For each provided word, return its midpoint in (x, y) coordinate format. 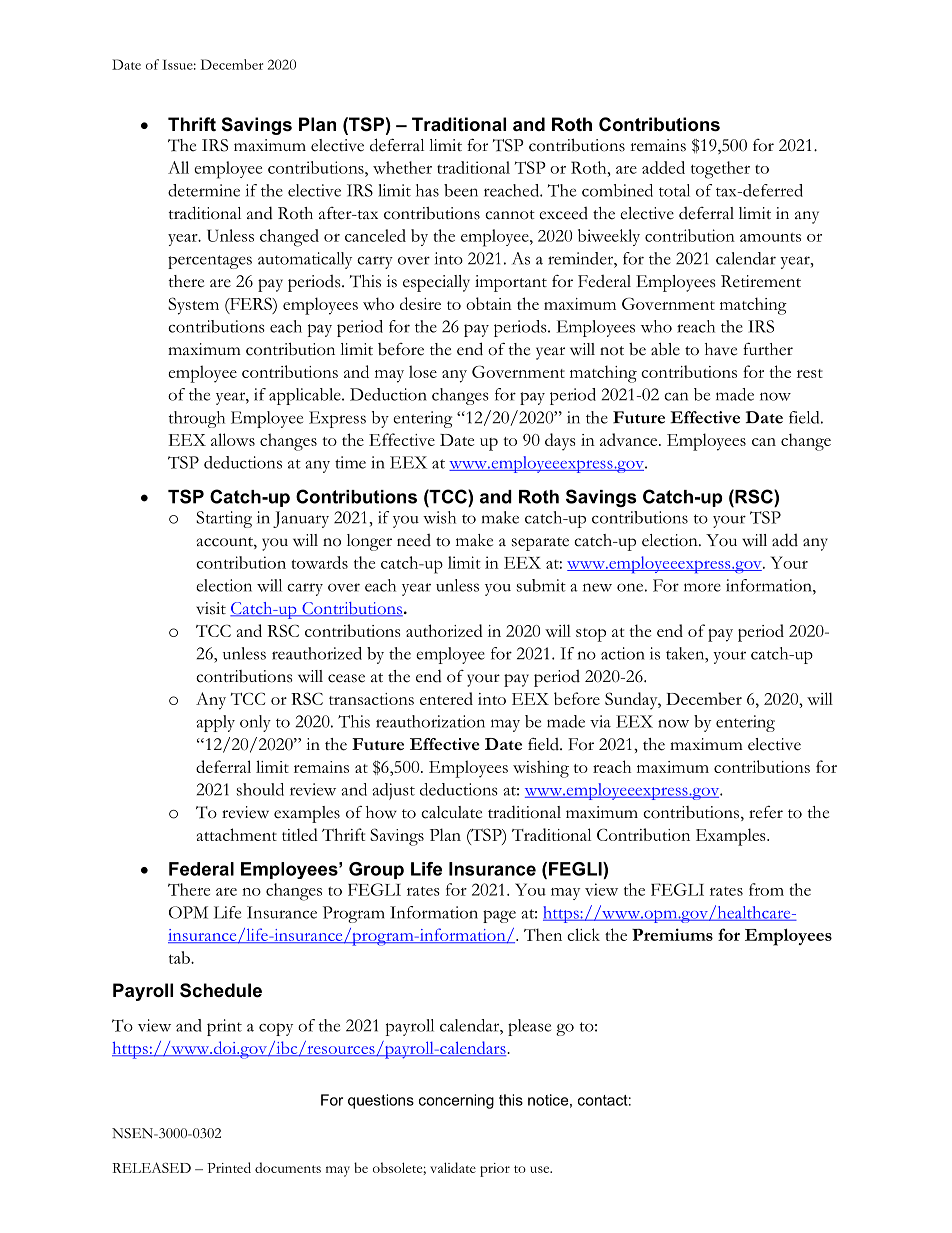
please (529, 1027)
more (702, 587)
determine (204, 190)
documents (288, 1167)
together (720, 170)
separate (540, 544)
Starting (224, 519)
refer (766, 812)
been (461, 190)
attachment (237, 834)
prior (495, 1170)
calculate (451, 812)
